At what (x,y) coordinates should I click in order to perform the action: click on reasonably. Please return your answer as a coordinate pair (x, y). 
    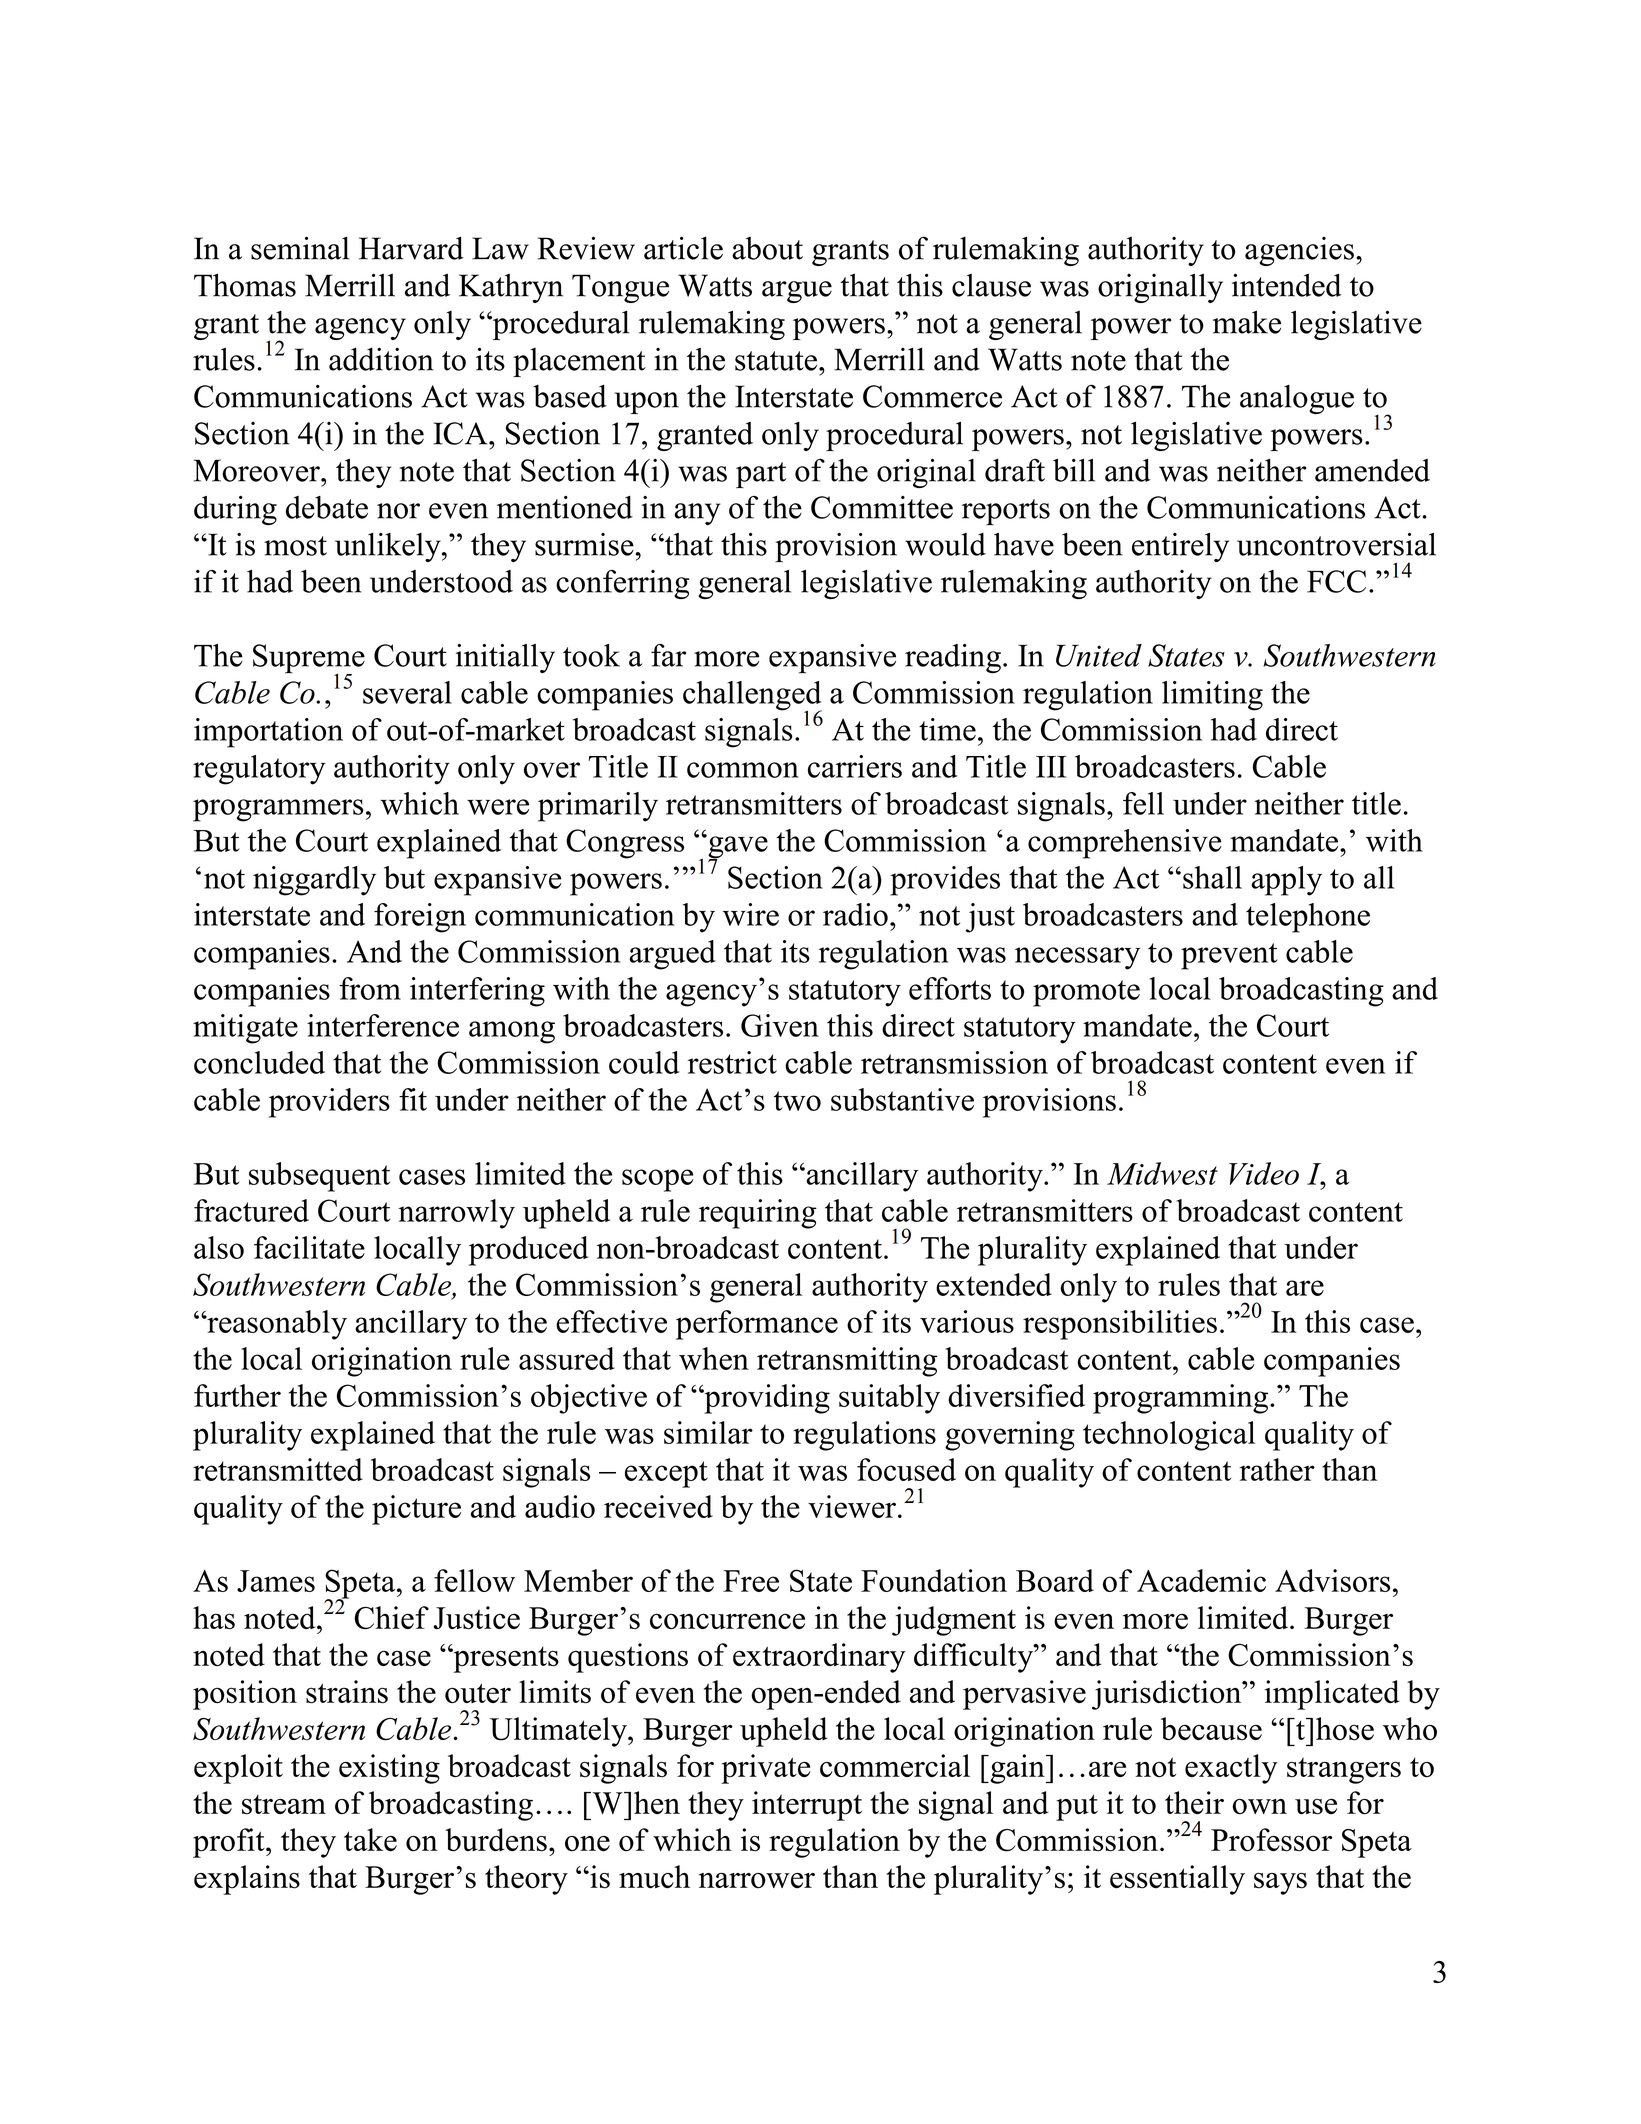
    Looking at the image, I should click on (276, 1325).
